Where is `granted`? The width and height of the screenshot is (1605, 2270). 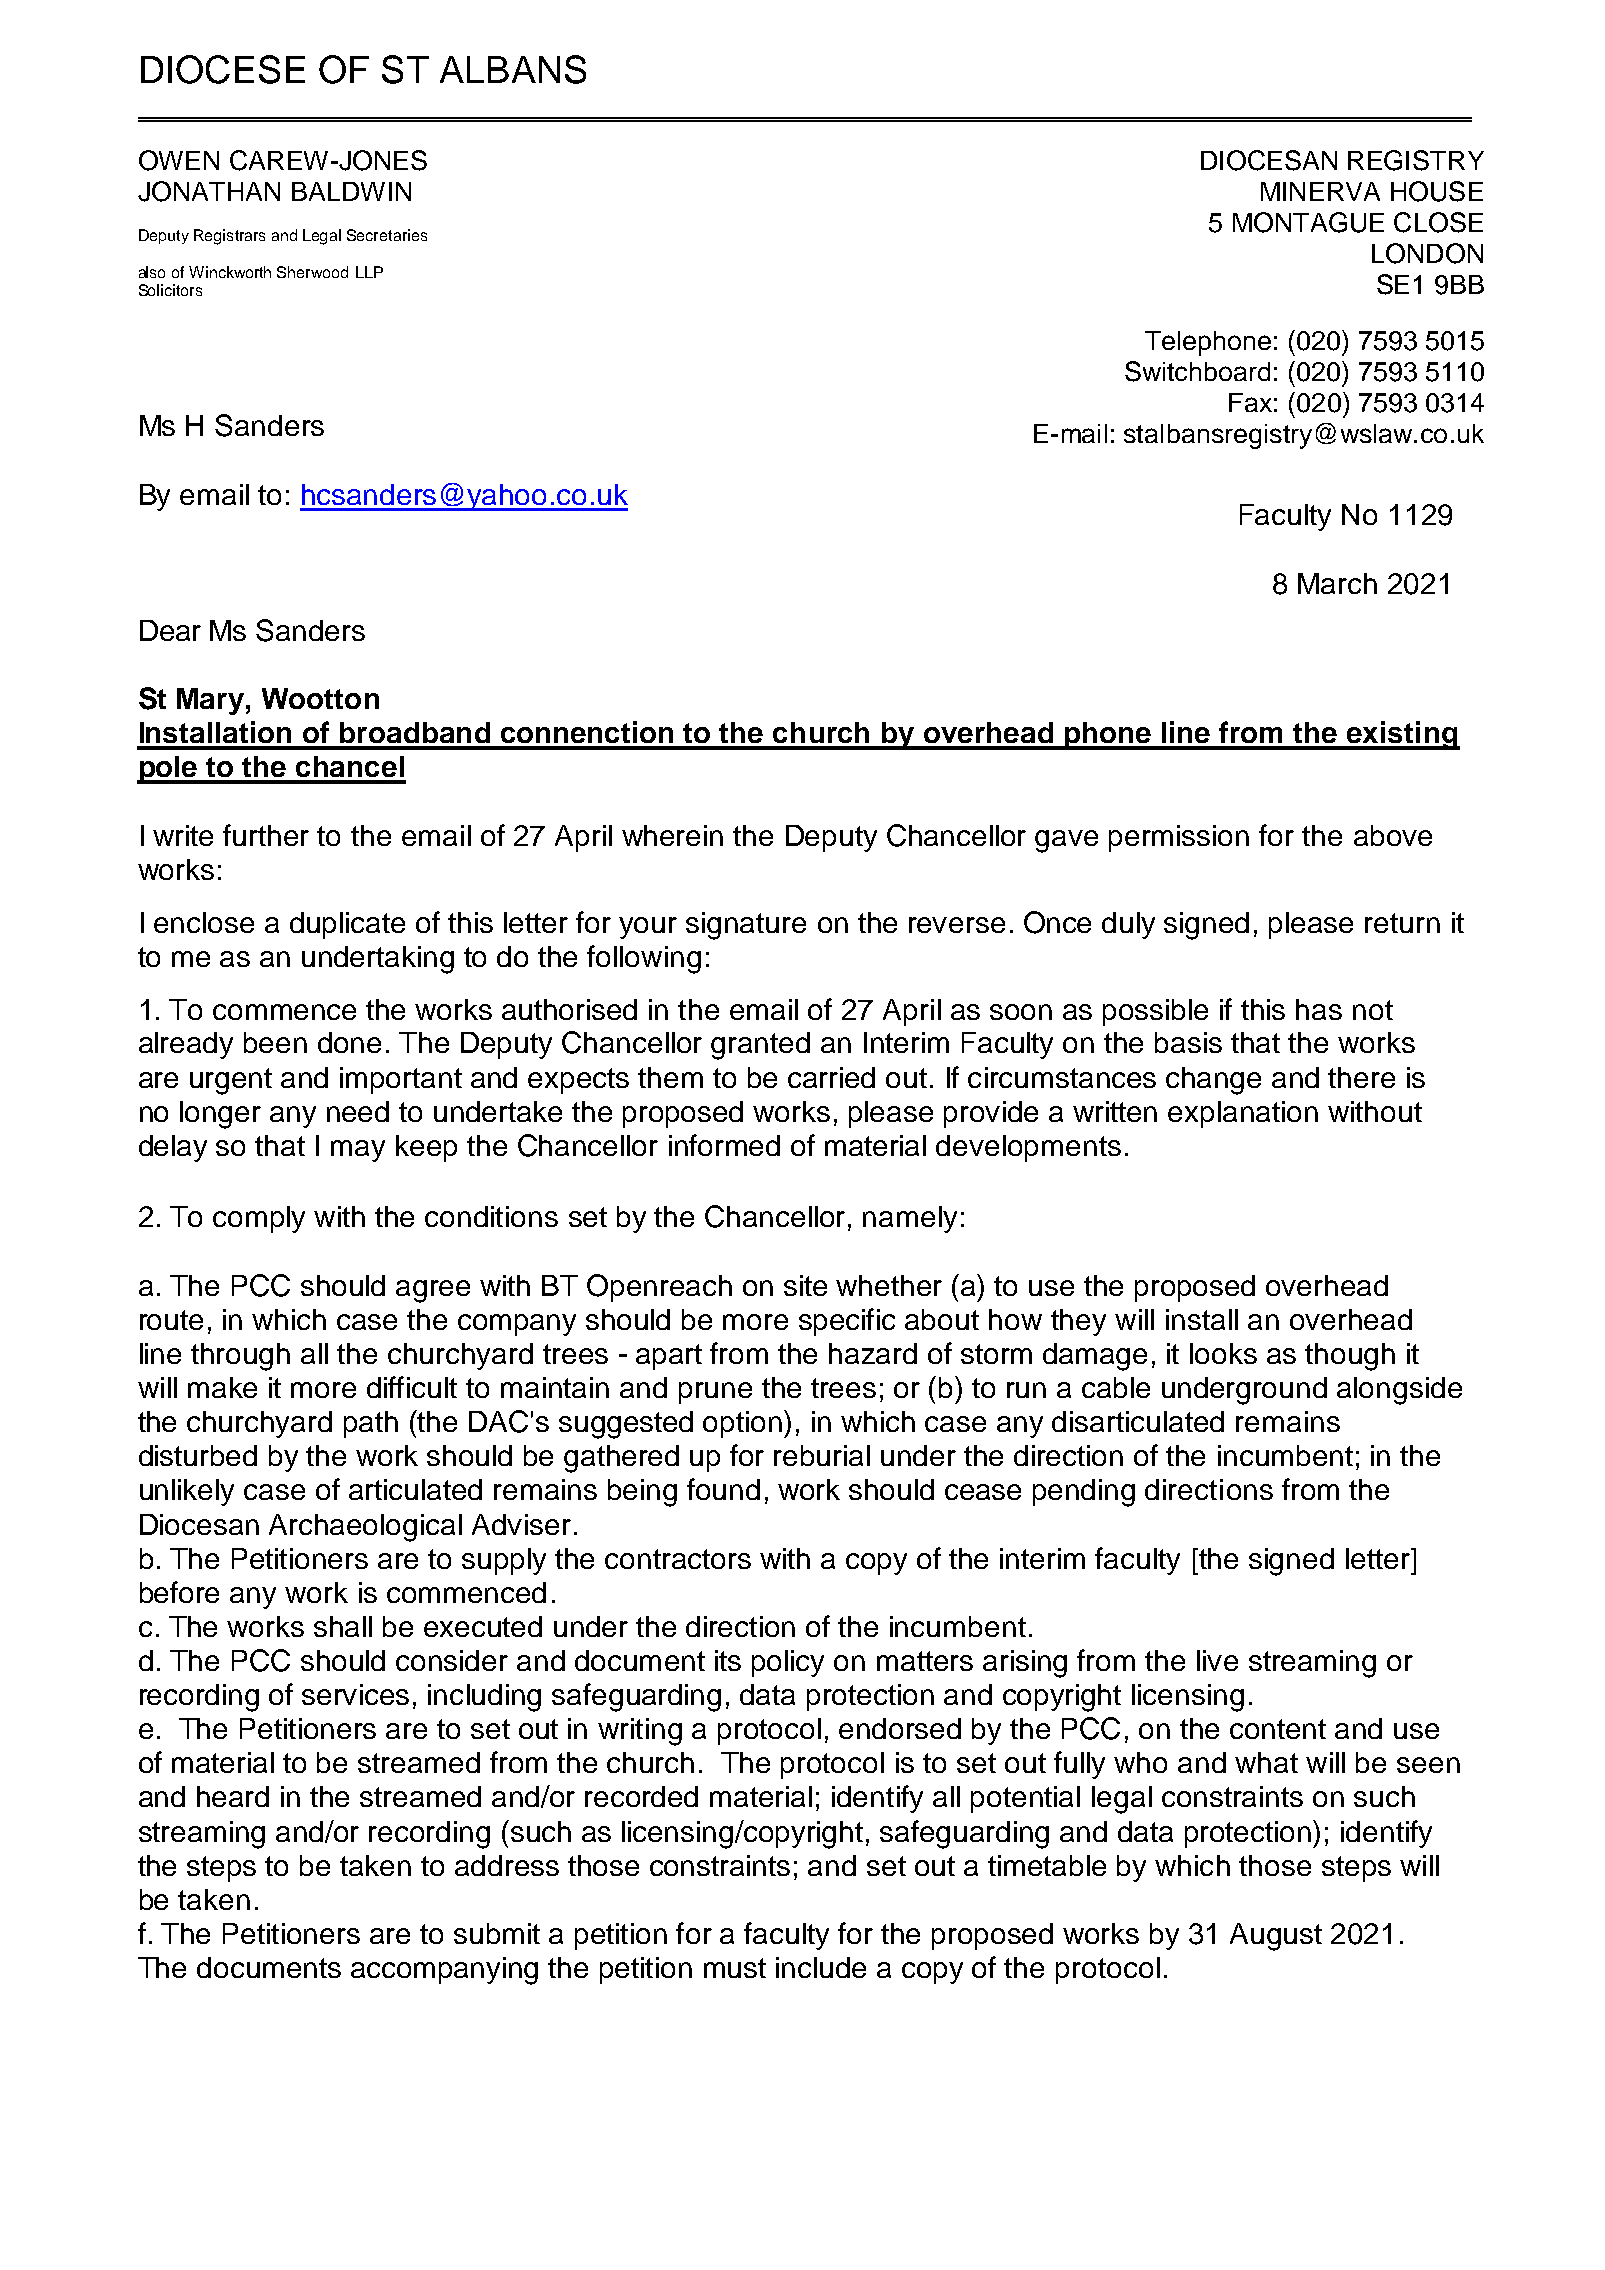 granted is located at coordinates (760, 1046).
